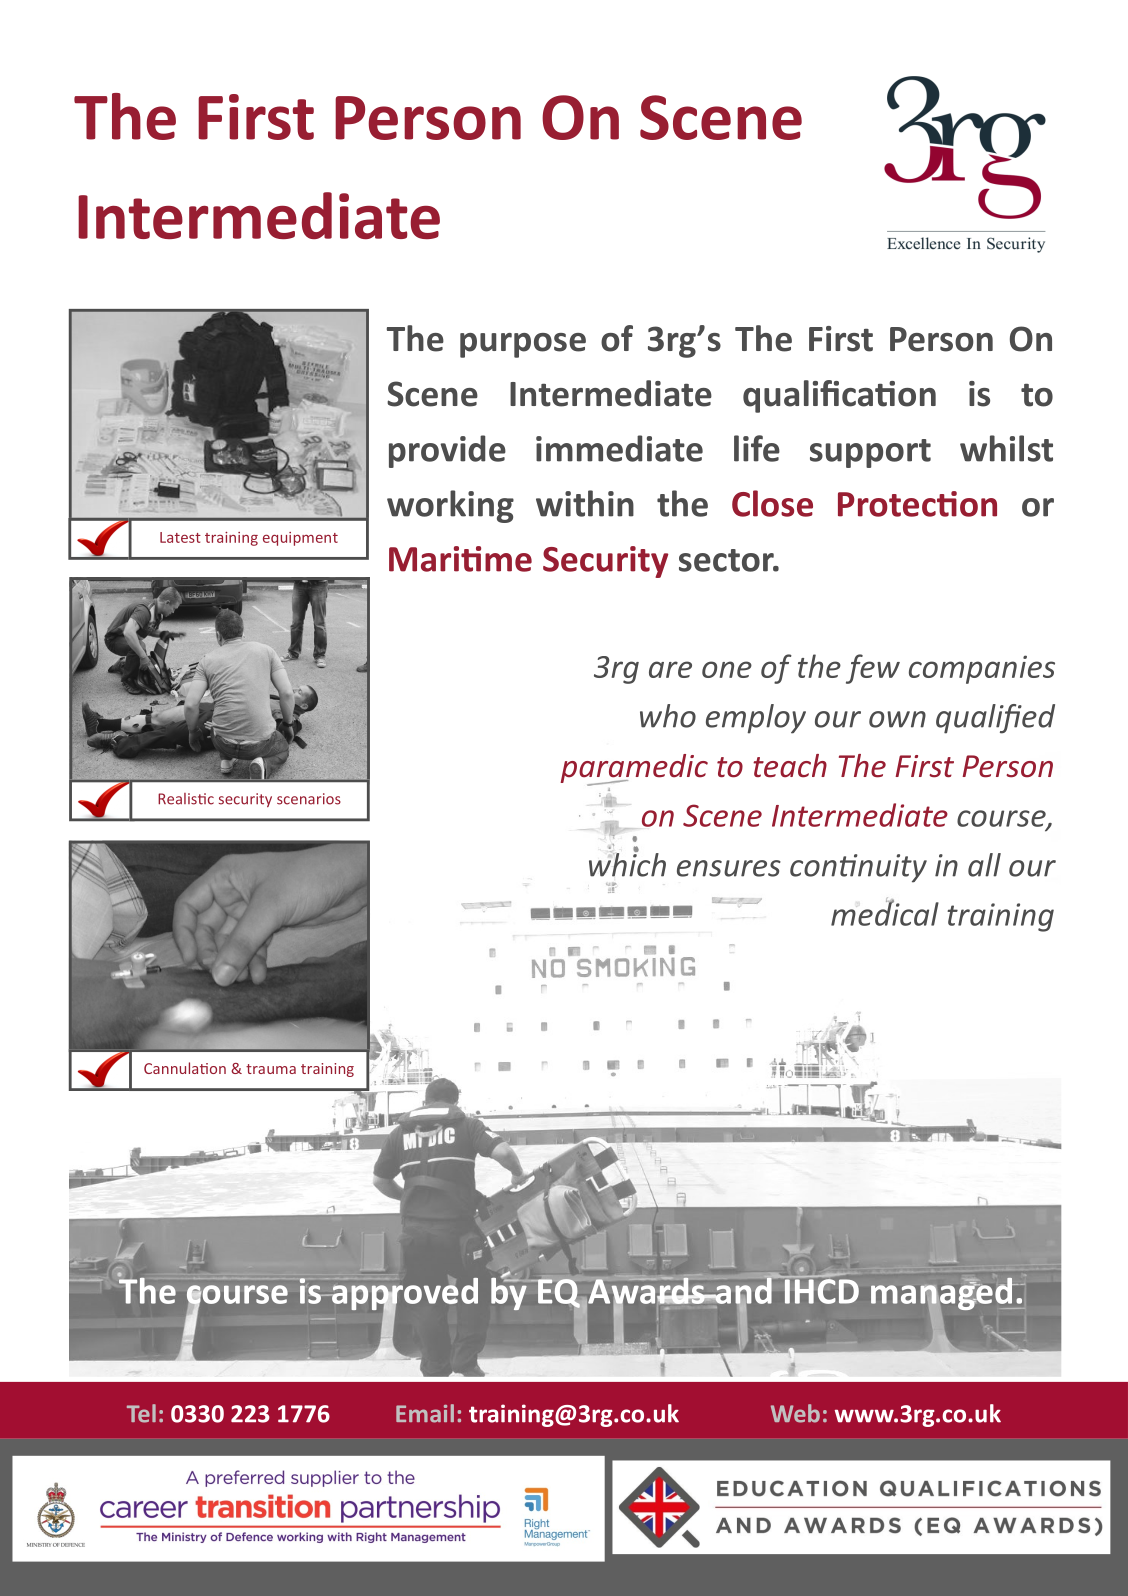 The height and width of the screenshot is (1596, 1128). Describe the element at coordinates (670, 669) in the screenshot. I see `are` at that location.
